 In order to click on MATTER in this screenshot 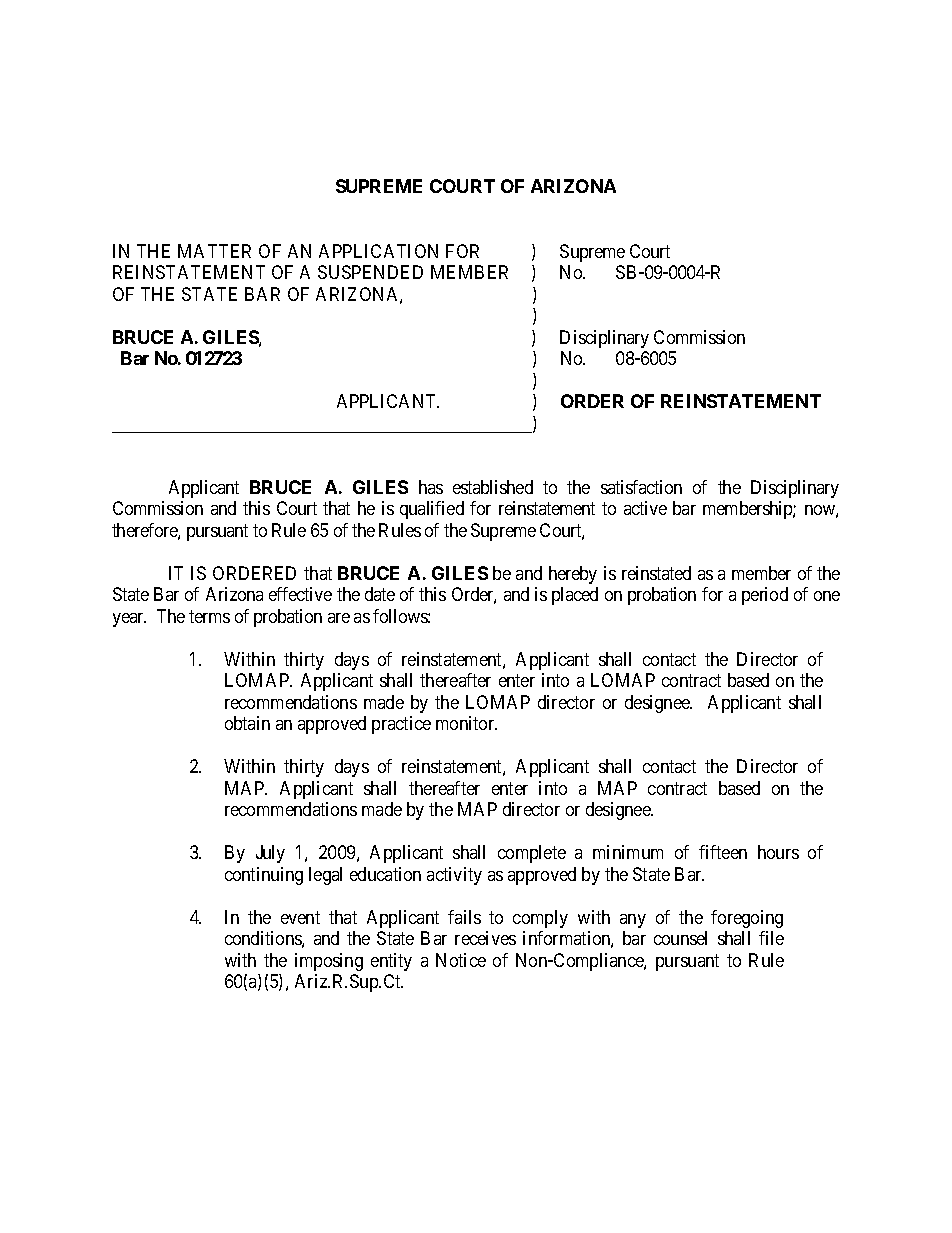, I will do `click(214, 251)`.
